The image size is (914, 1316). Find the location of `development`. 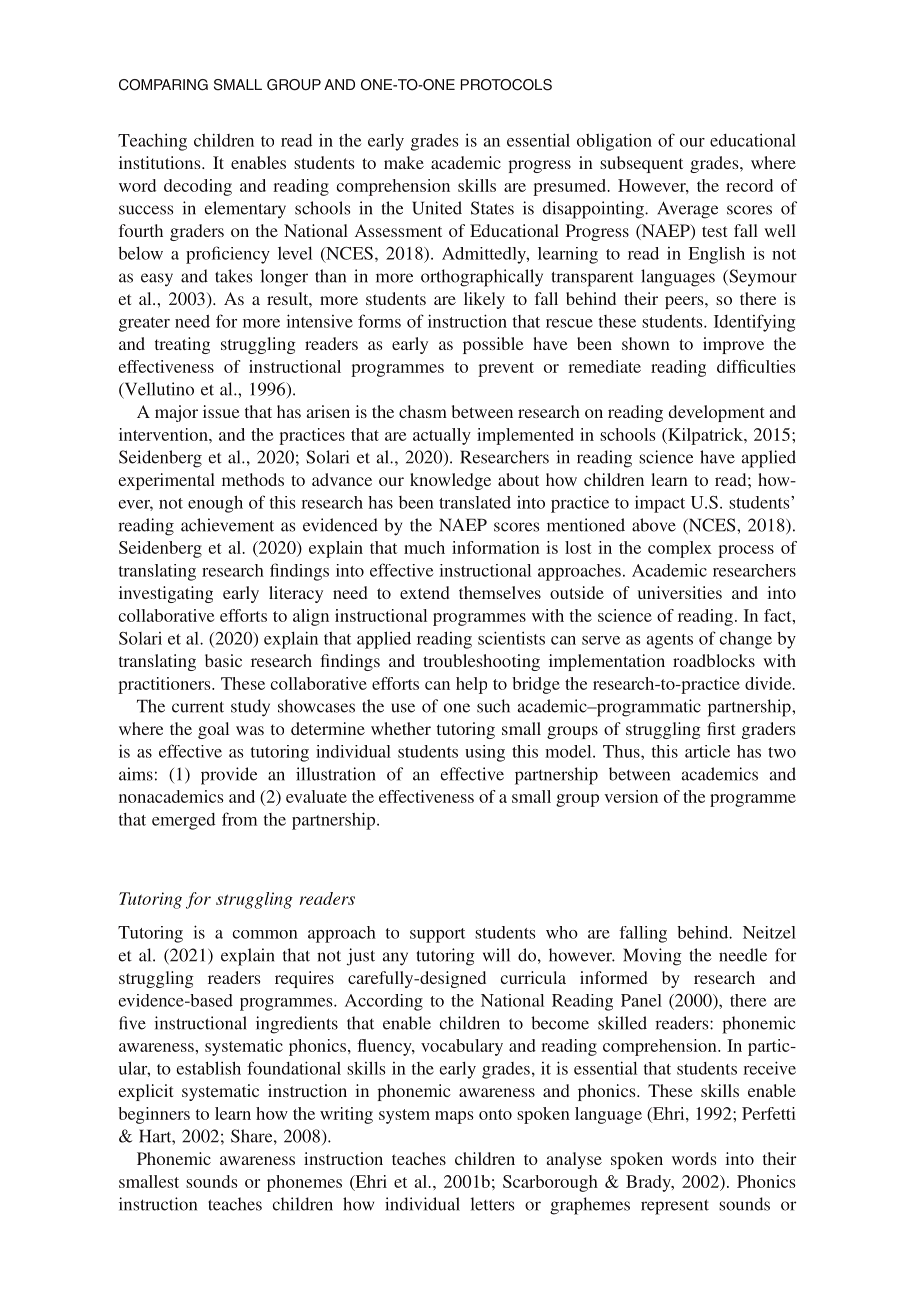

development is located at coordinates (716, 413).
